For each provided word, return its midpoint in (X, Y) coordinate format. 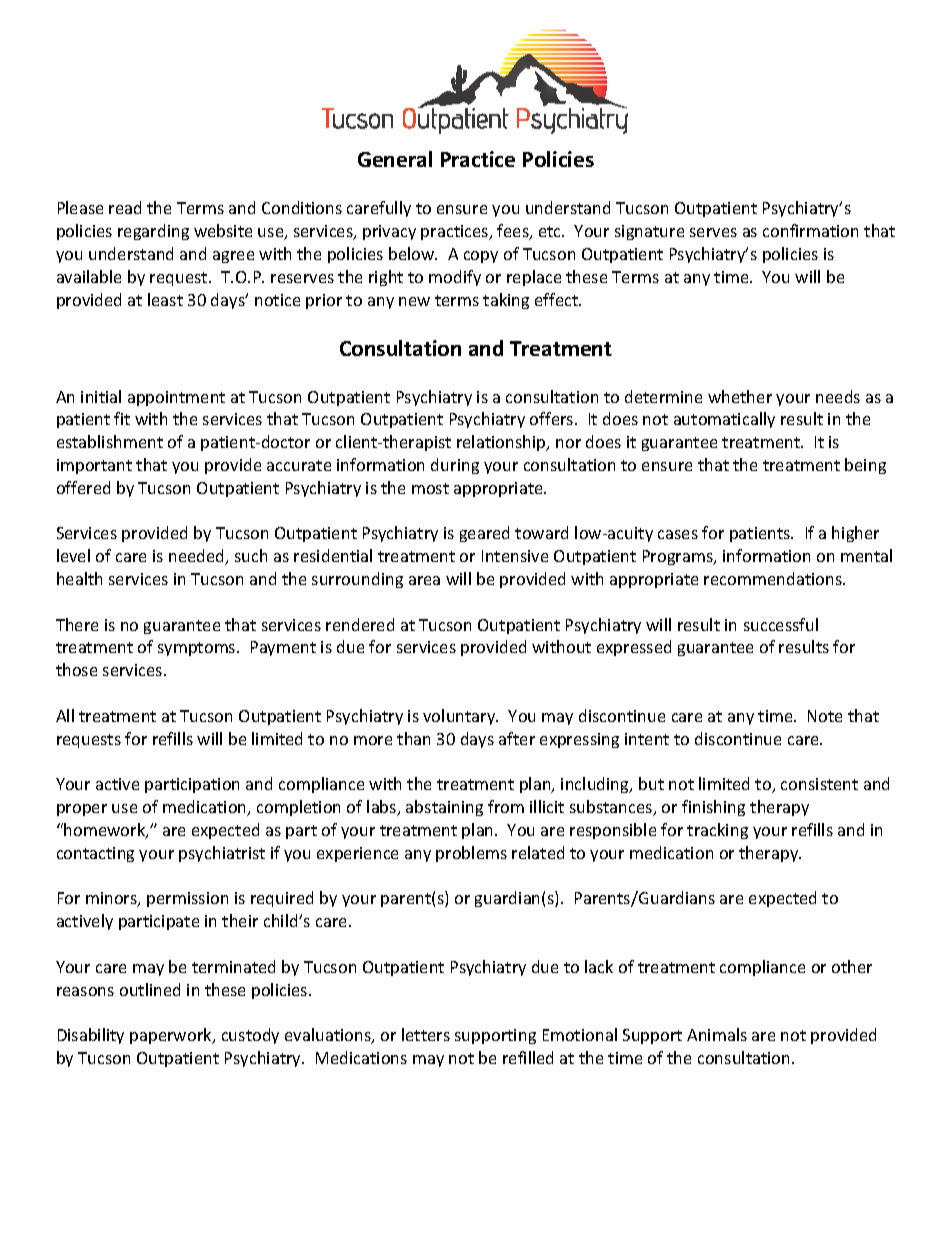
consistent (819, 784)
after (517, 738)
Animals (717, 1034)
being (865, 466)
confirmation (810, 230)
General (395, 159)
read (125, 207)
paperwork (172, 1036)
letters (426, 1034)
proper (82, 810)
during (455, 466)
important (94, 466)
